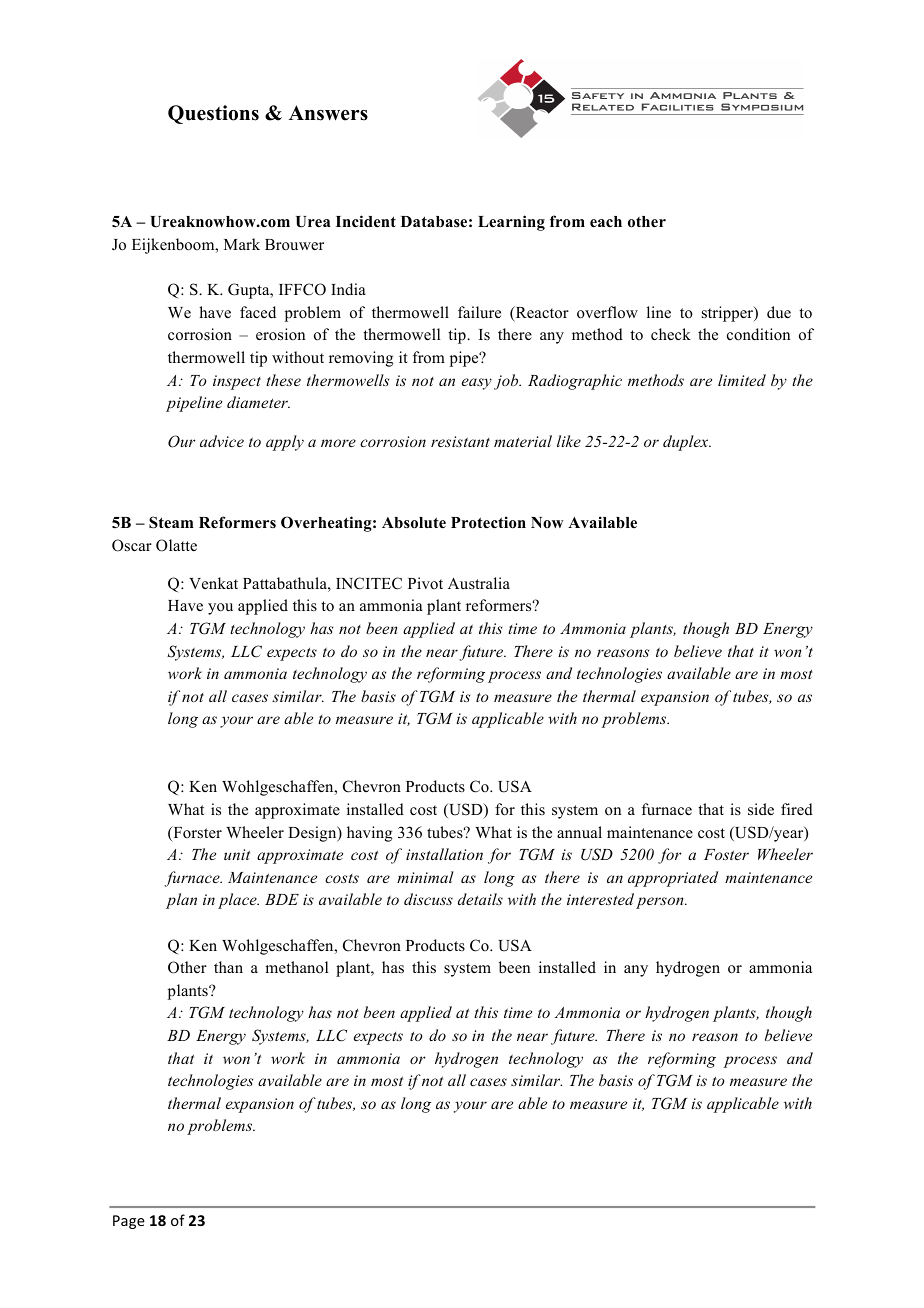 The height and width of the page is (1308, 924). What do you see at coordinates (480, 899) in the page?
I see `details` at bounding box center [480, 899].
